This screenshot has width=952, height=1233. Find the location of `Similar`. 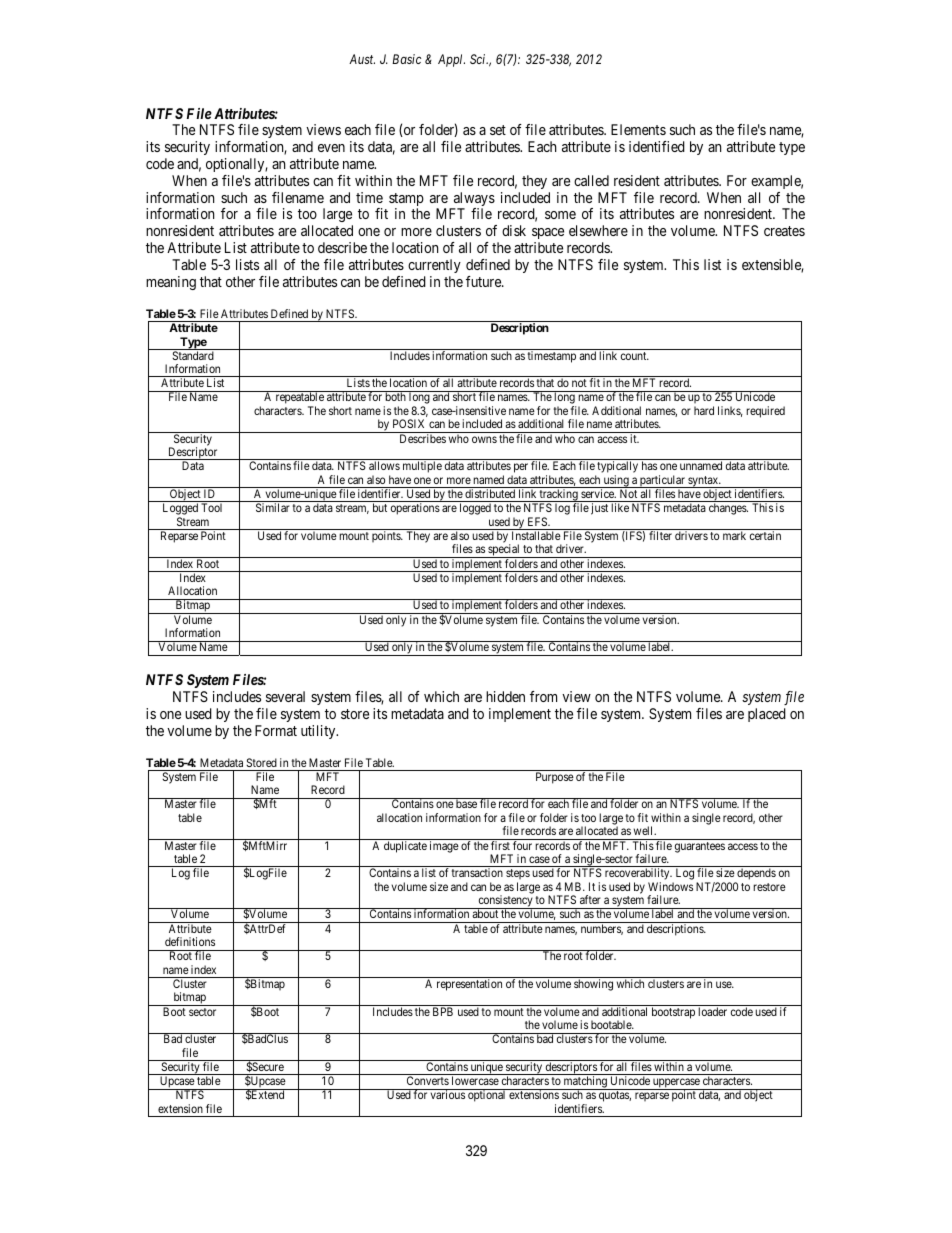

Similar is located at coordinates (273, 507).
